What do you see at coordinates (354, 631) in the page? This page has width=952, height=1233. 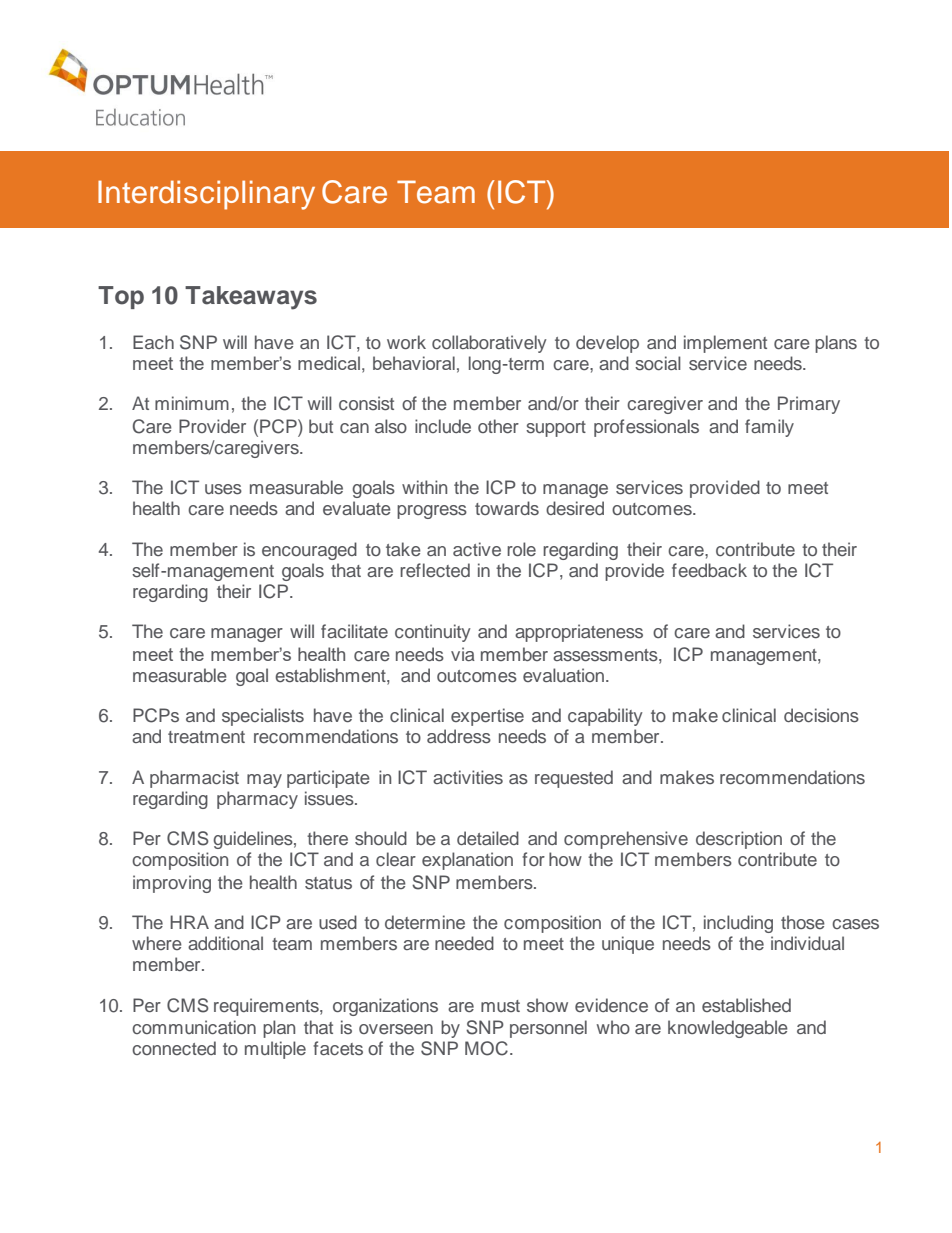 I see `facilitate` at bounding box center [354, 631].
